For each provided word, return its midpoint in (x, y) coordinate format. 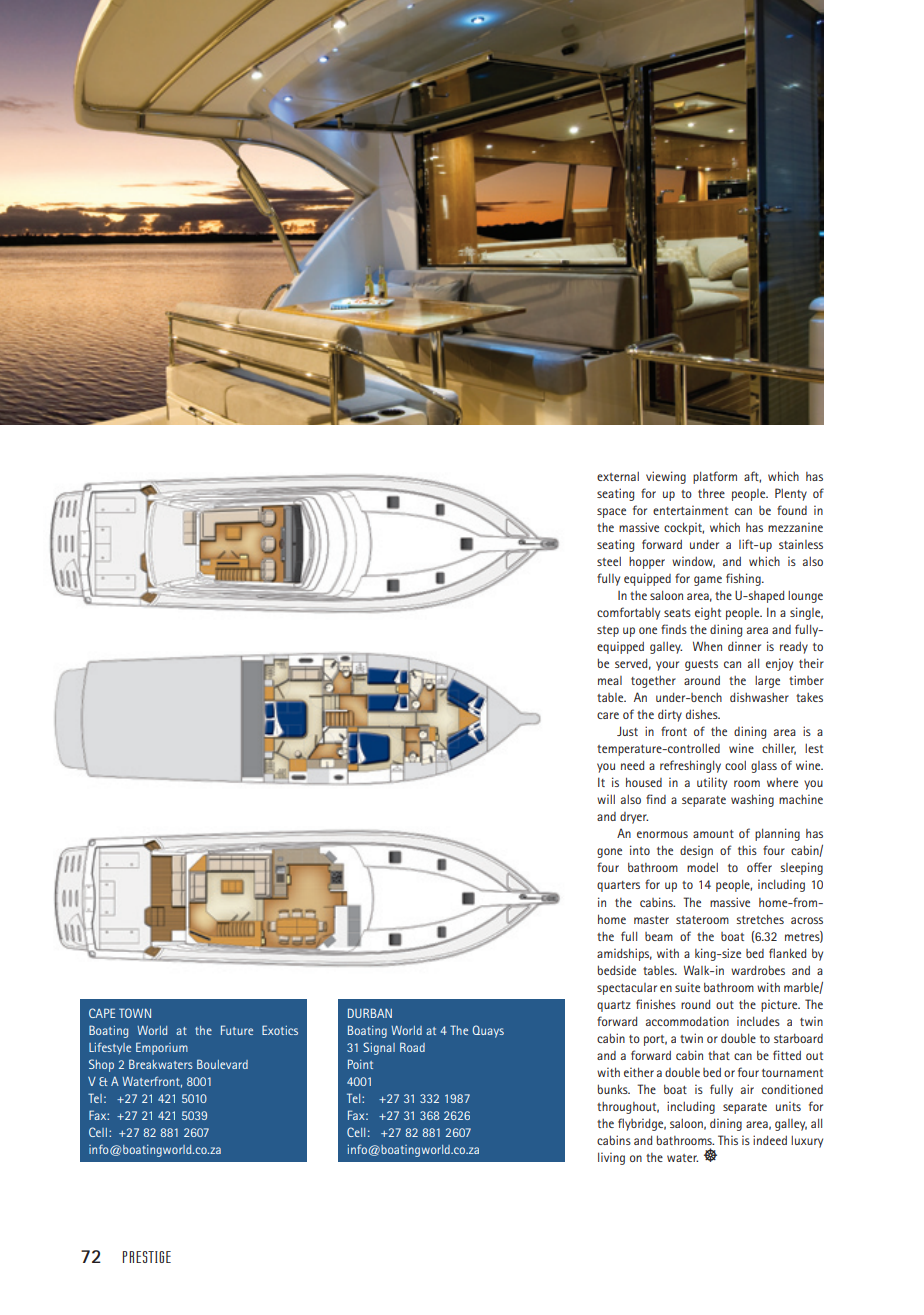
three (711, 493)
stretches (760, 919)
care (608, 715)
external (618, 476)
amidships (624, 954)
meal (610, 680)
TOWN (135, 1013)
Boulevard (222, 1064)
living (611, 1158)
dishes (703, 714)
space (611, 513)
